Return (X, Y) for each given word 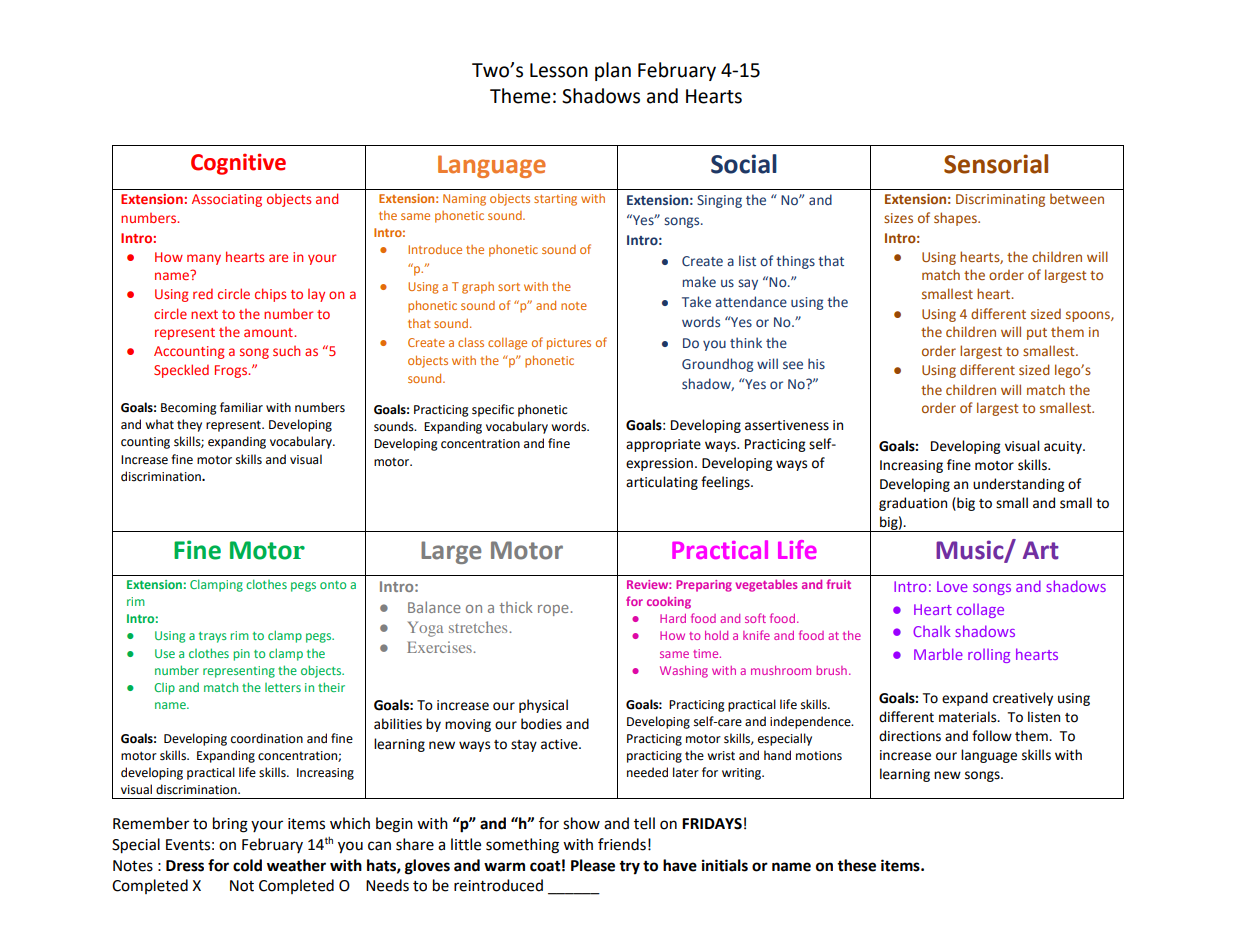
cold (247, 865)
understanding (1019, 485)
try (629, 868)
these (856, 865)
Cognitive (238, 164)
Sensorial (996, 164)
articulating (662, 483)
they (189, 425)
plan (613, 71)
